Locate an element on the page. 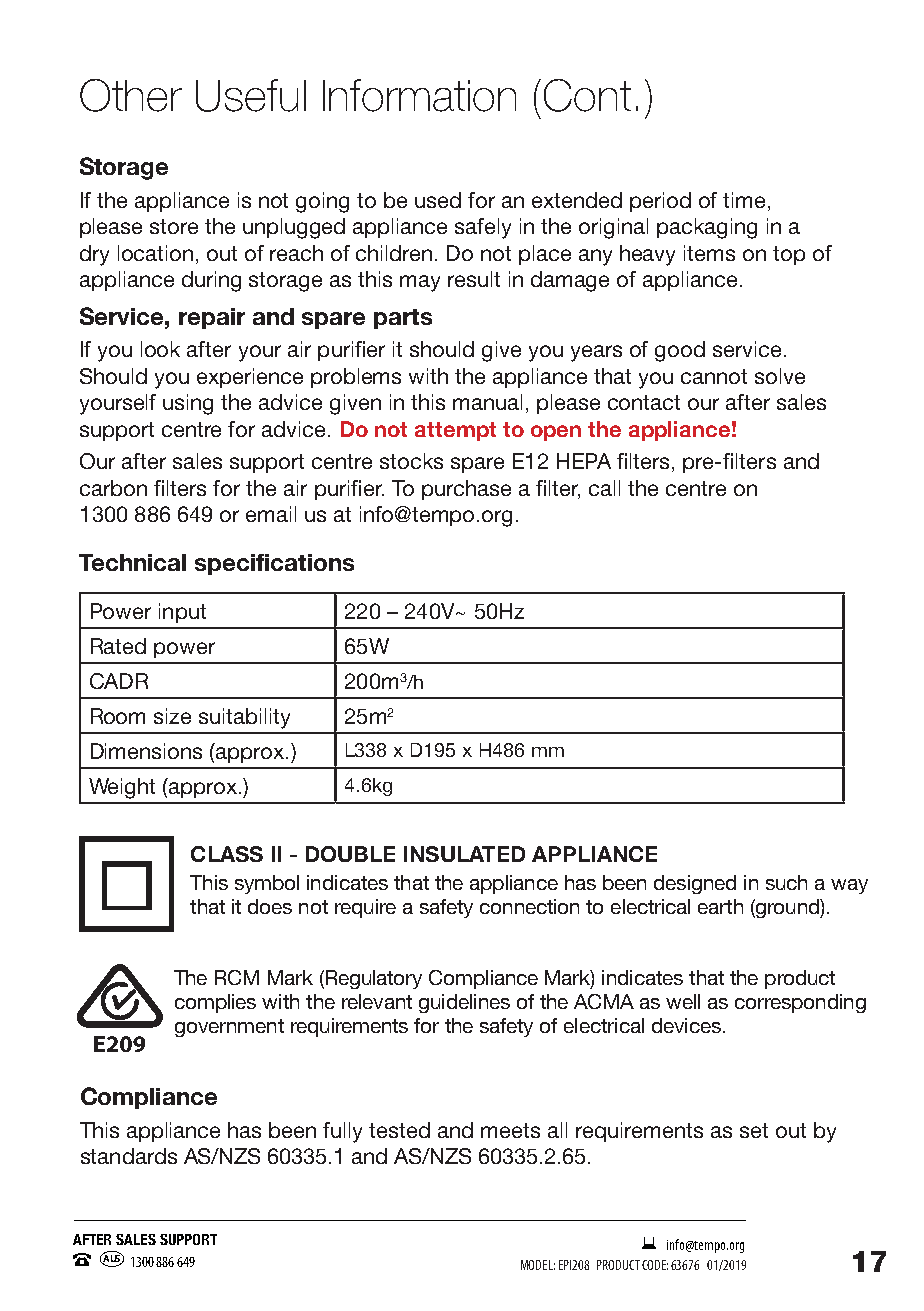 Image resolution: width=924 pixels, height=1311 pixels. purchase is located at coordinates (466, 490).
